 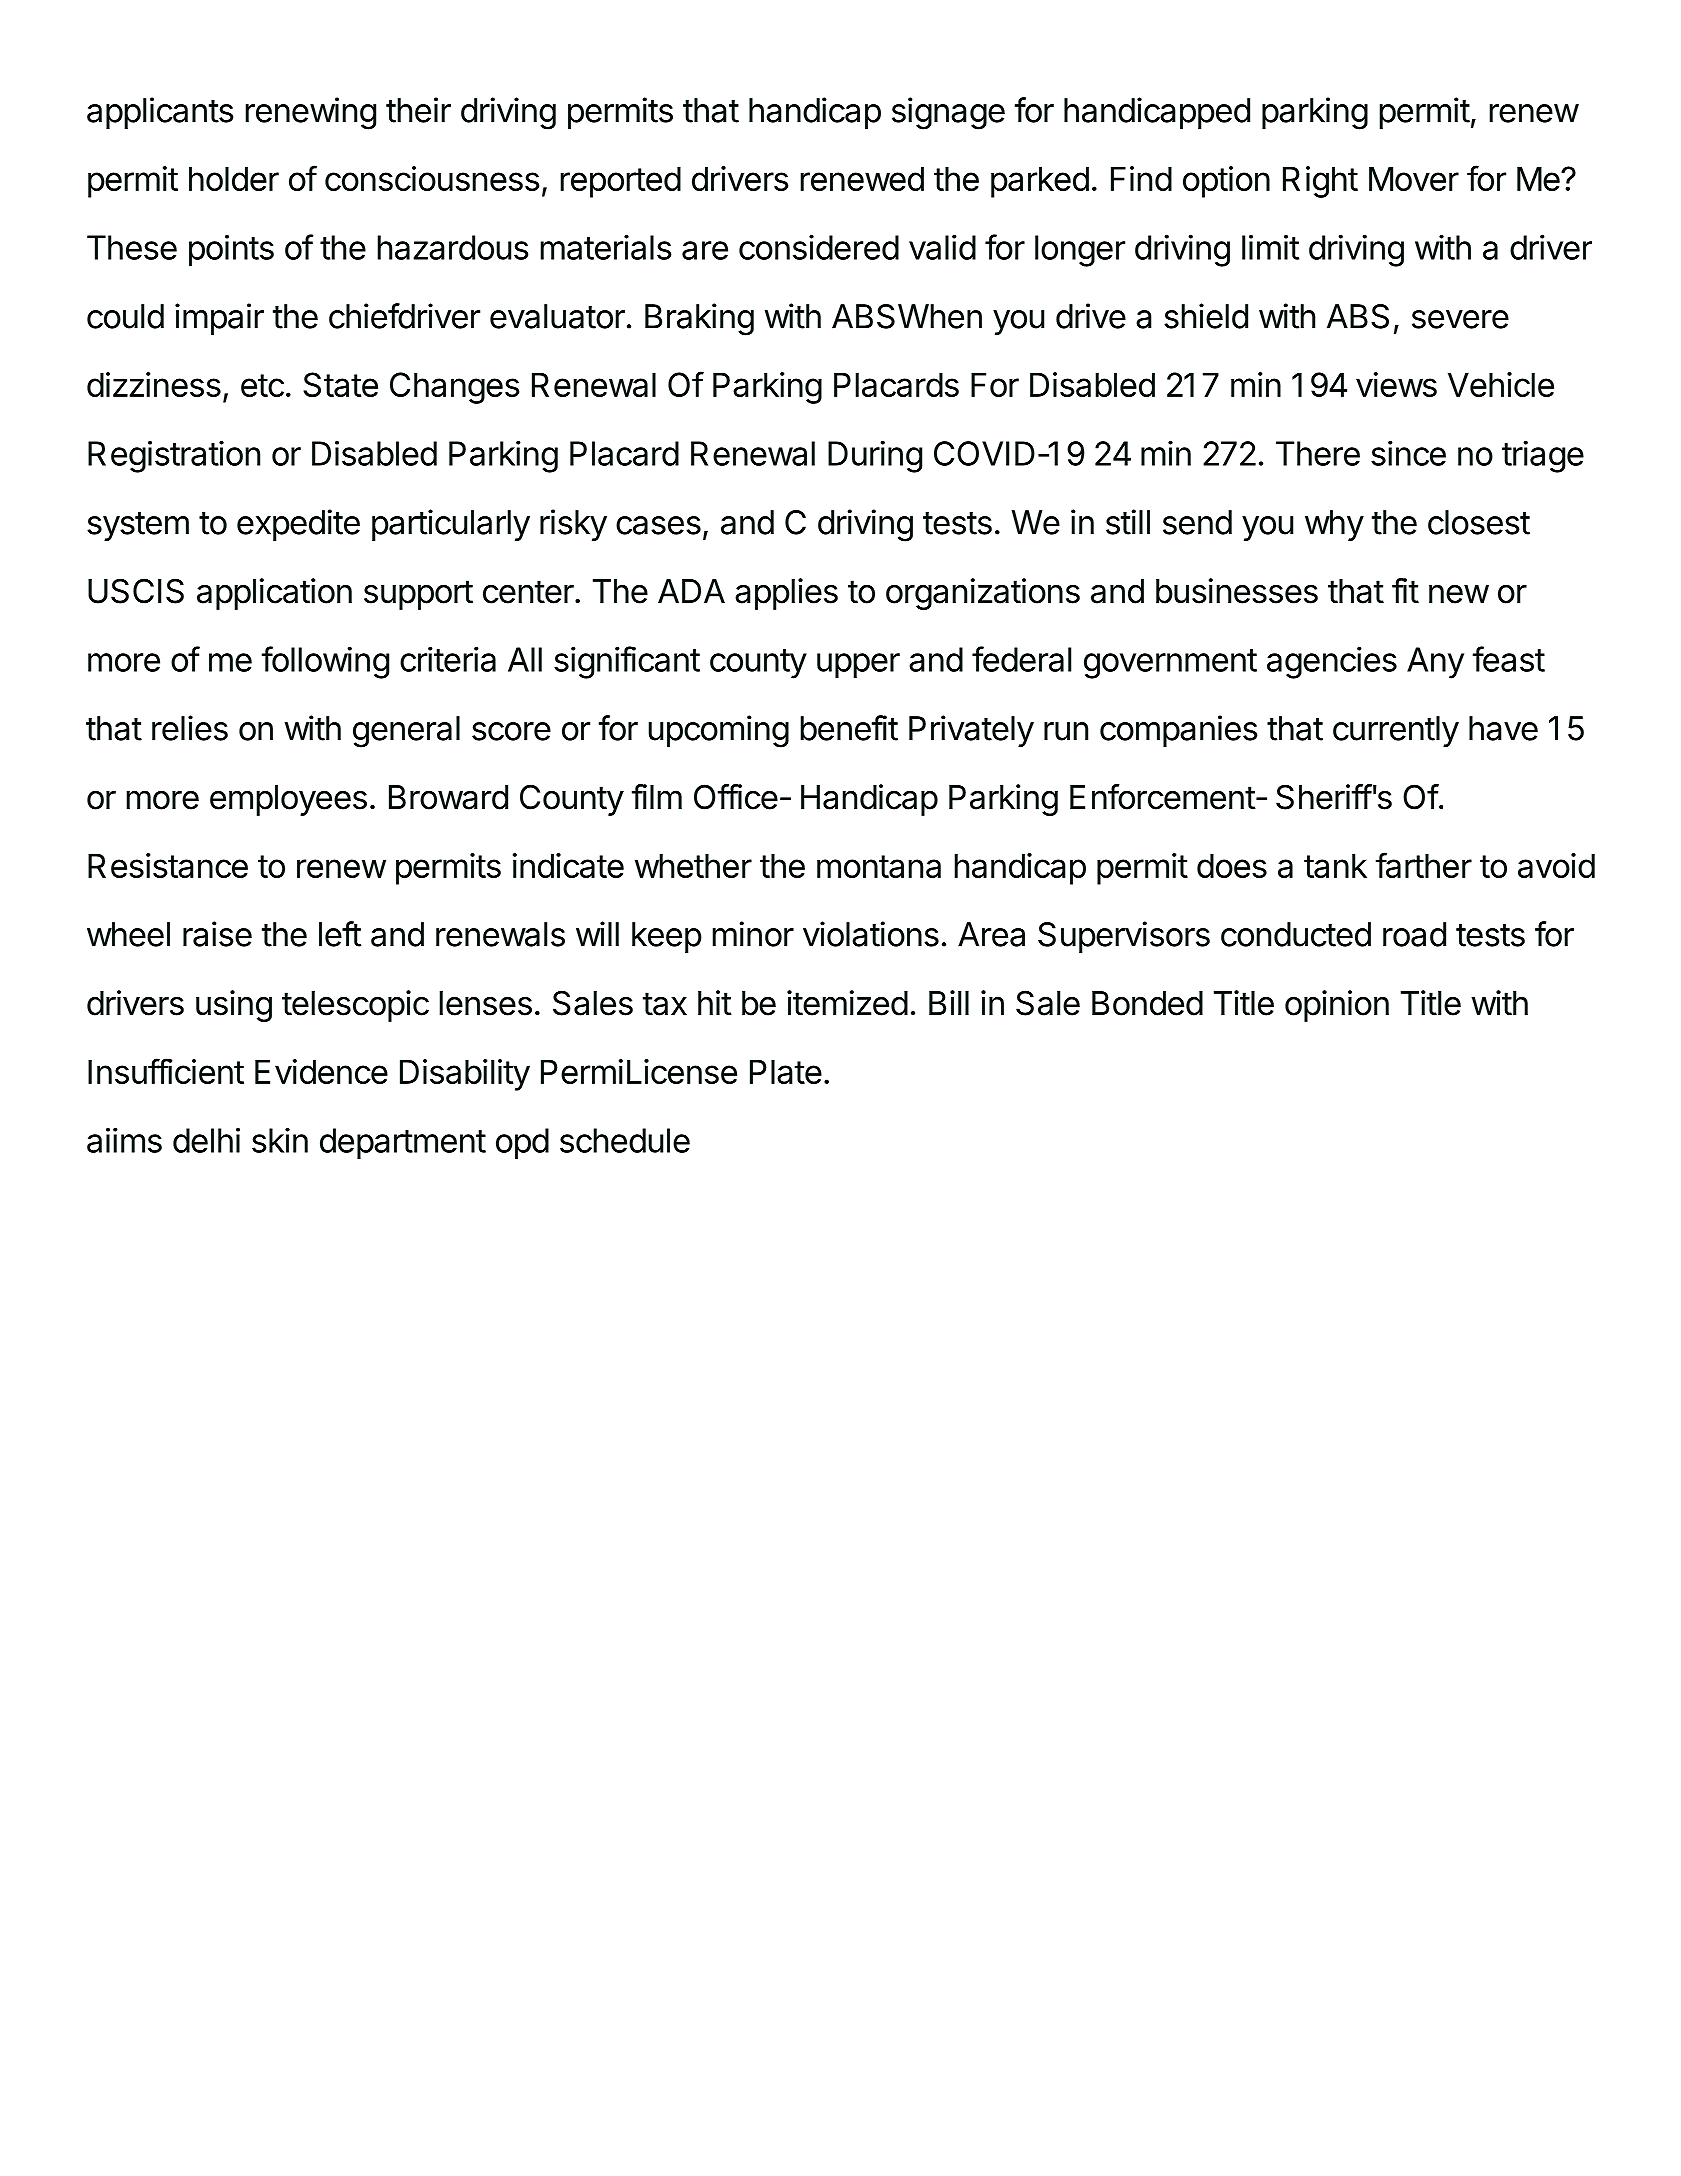 What do you see at coordinates (948, 113) in the image?
I see `signage` at bounding box center [948, 113].
